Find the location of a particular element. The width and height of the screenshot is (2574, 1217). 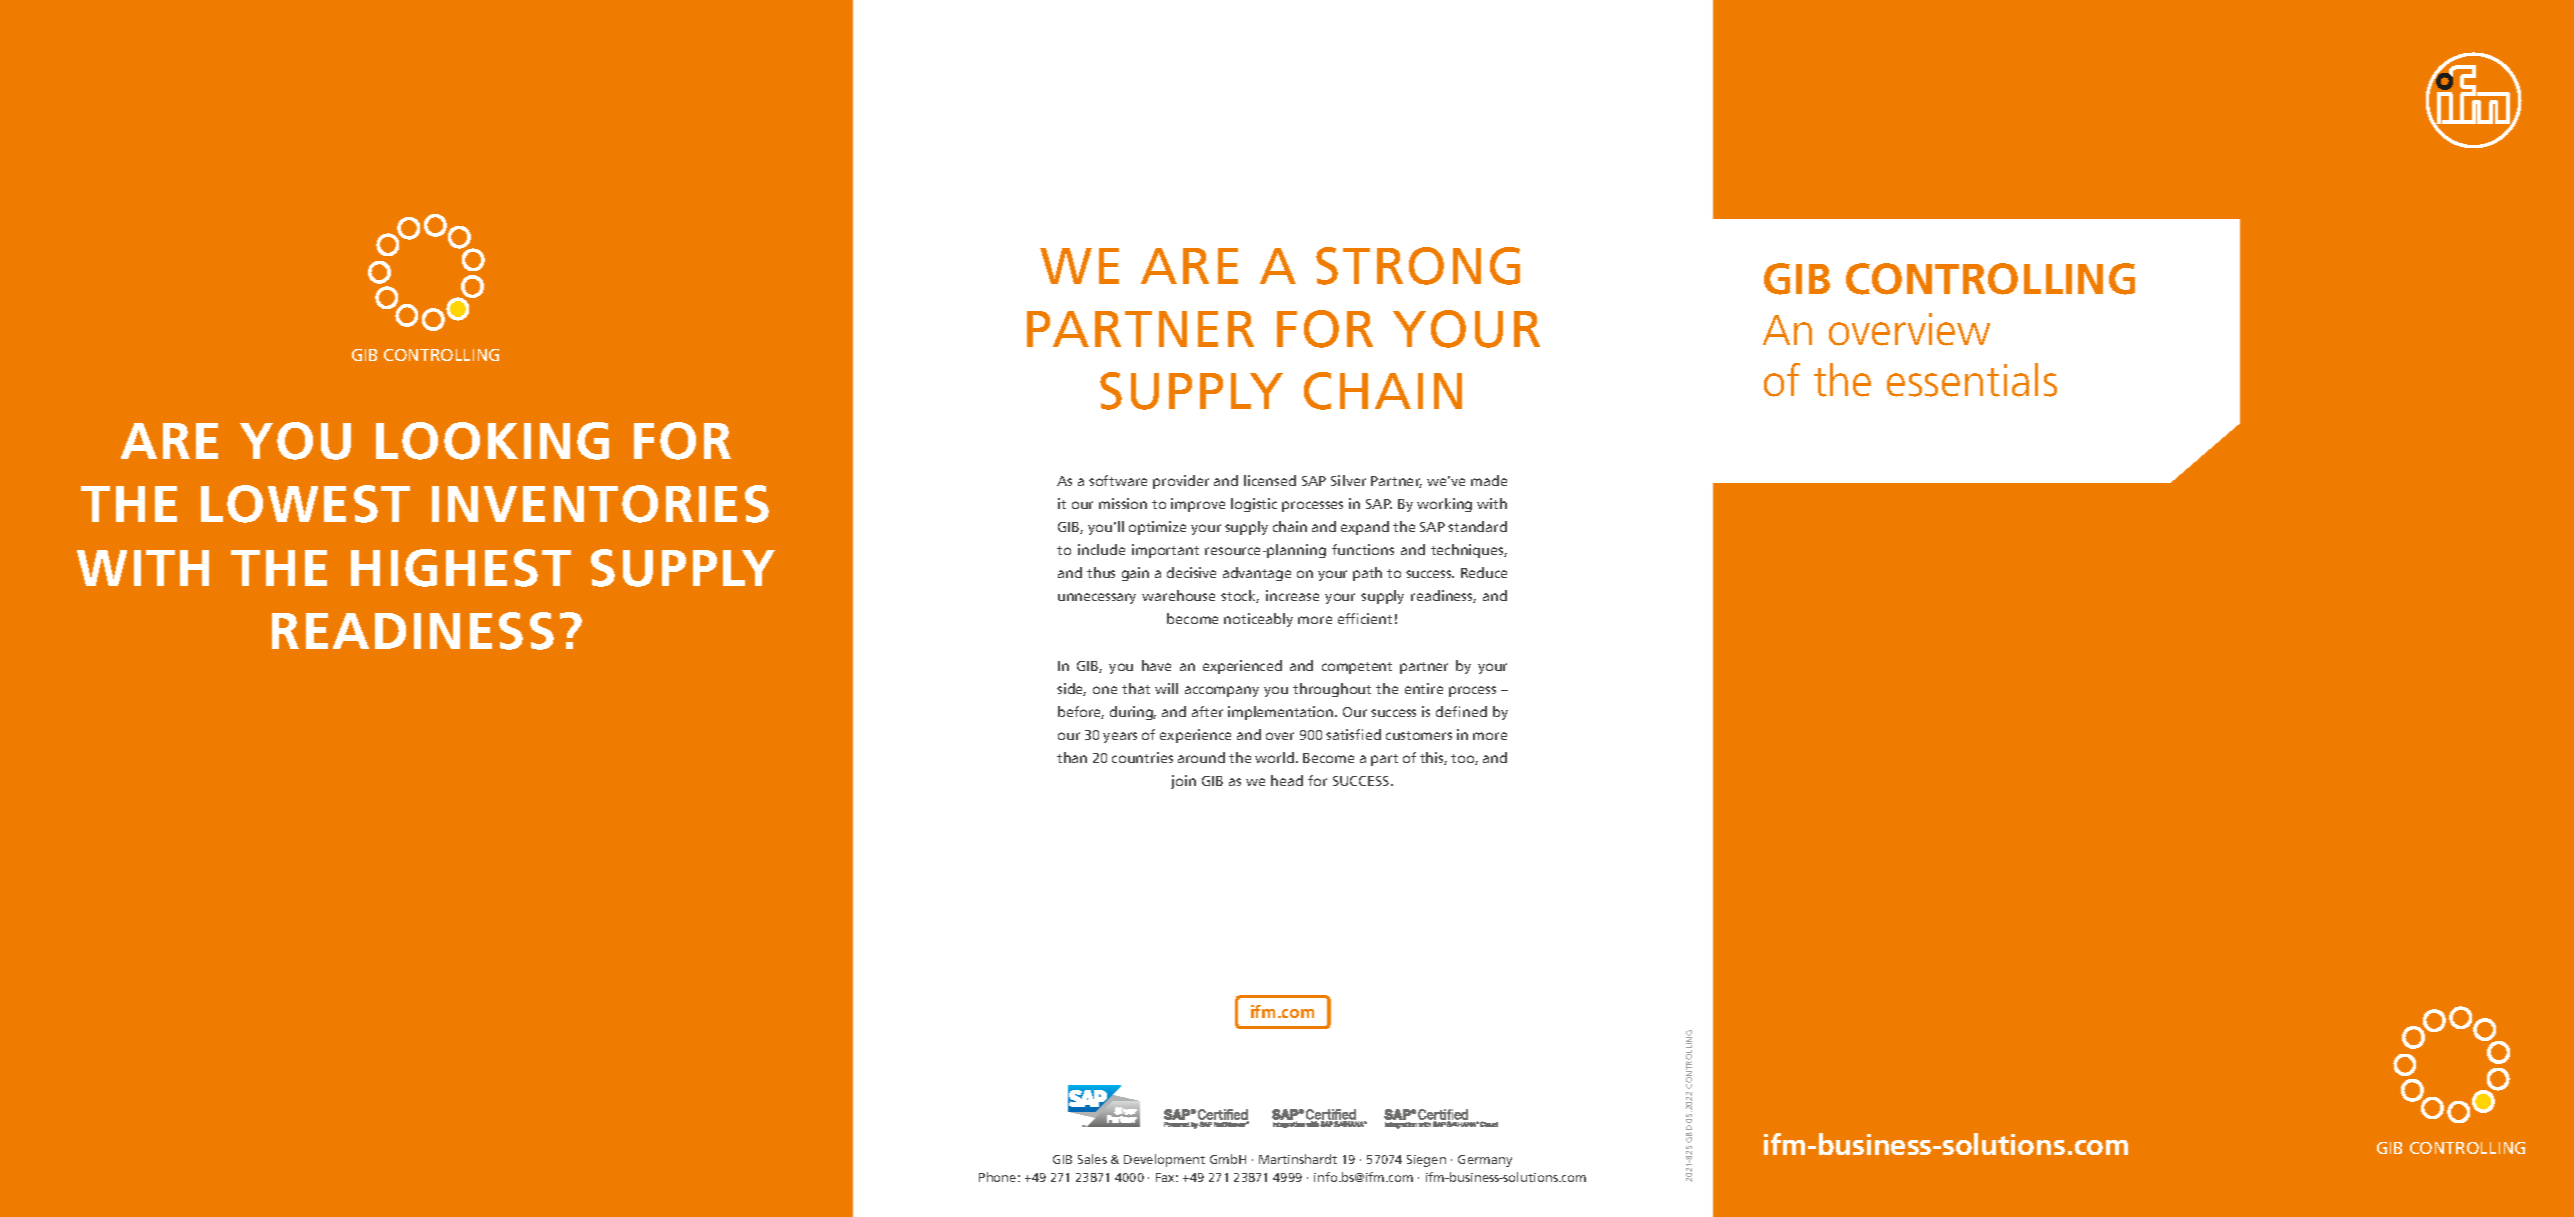

HIGHEST is located at coordinates (461, 568).
